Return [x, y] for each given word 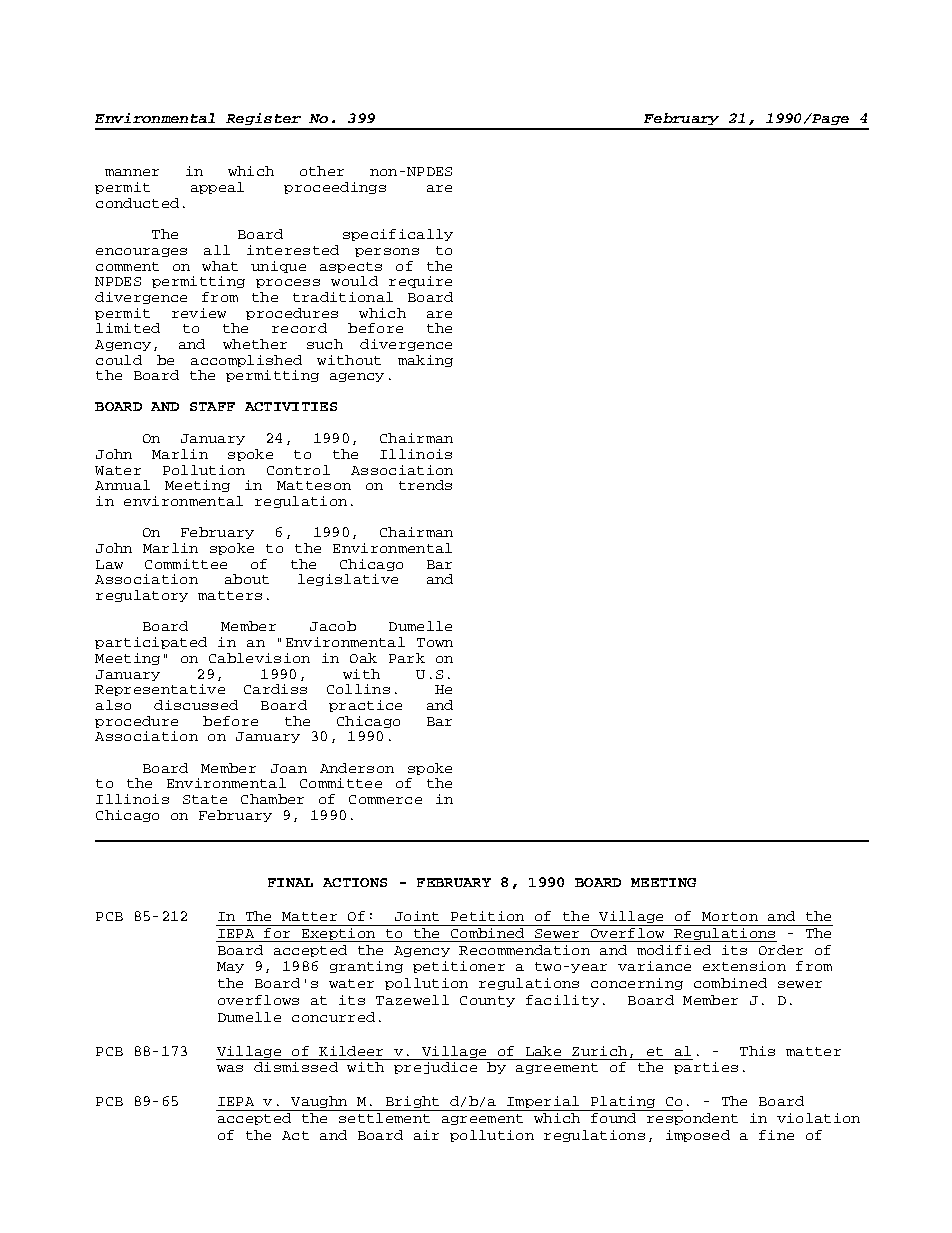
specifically [398, 235]
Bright [412, 1103]
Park [407, 658]
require [420, 282]
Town [435, 642]
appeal [217, 188]
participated [151, 643]
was [230, 1068]
